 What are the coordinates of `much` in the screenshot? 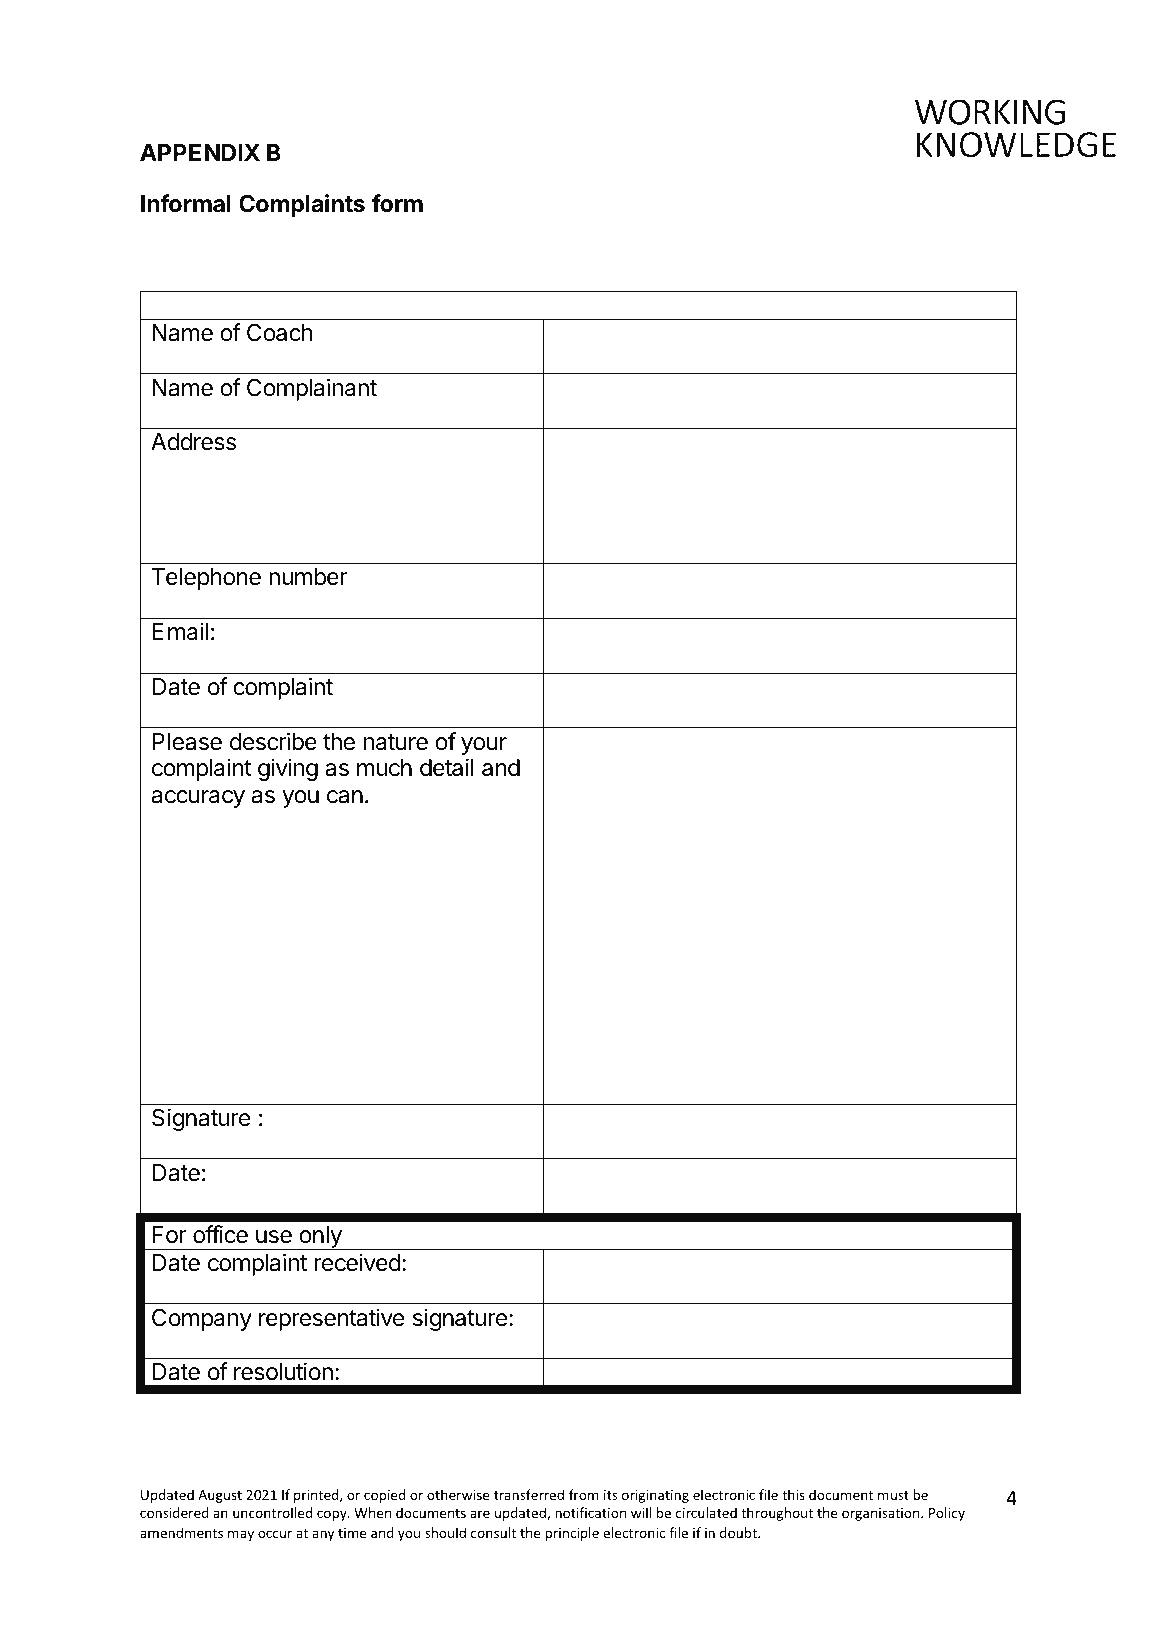 It's located at (384, 768).
